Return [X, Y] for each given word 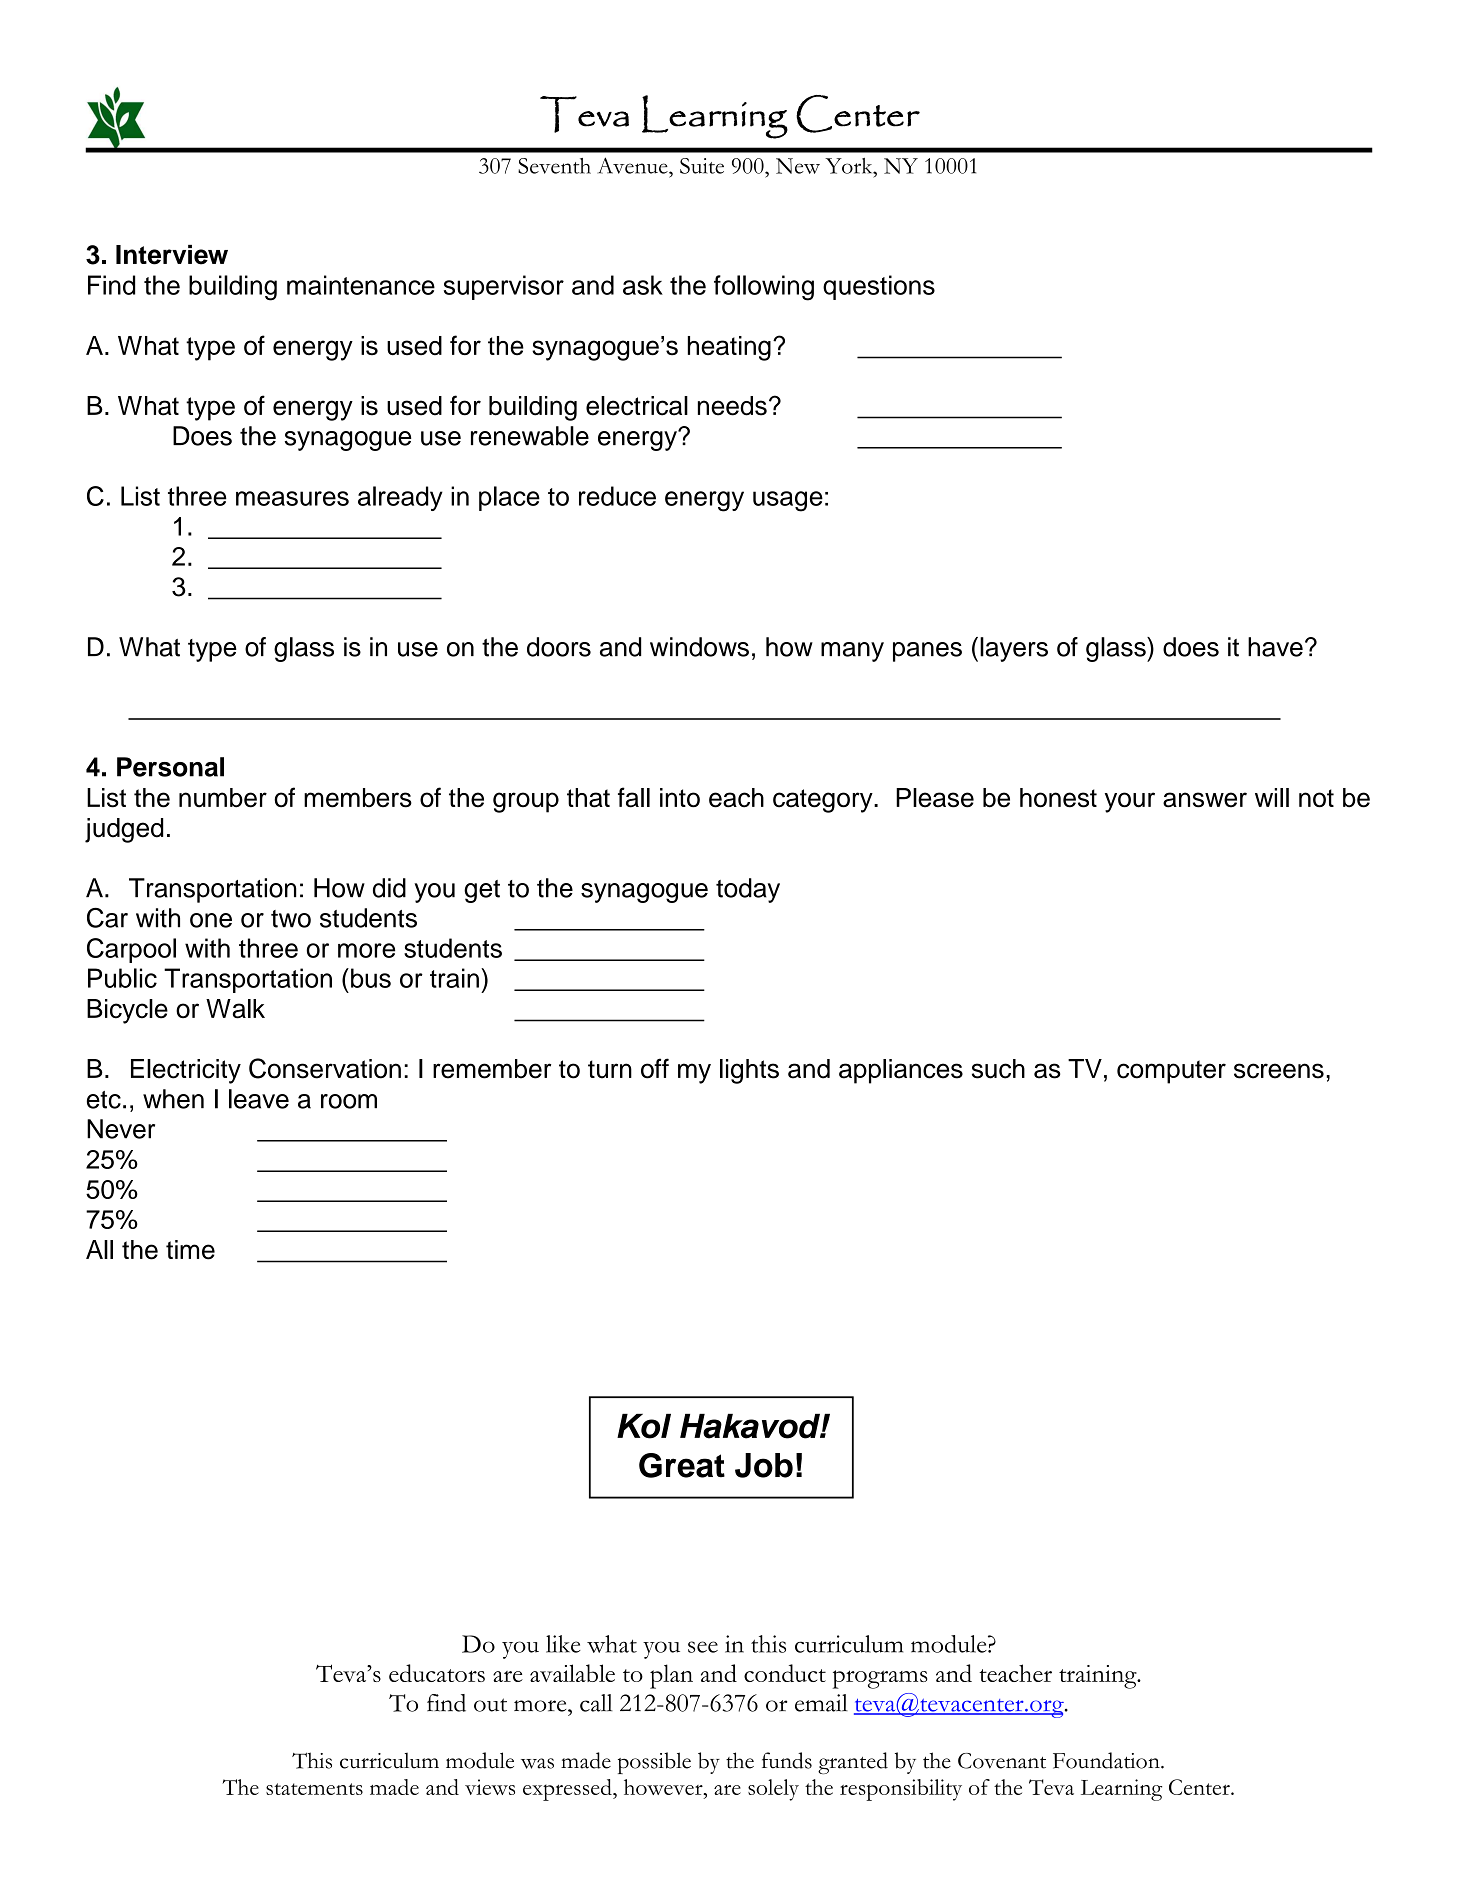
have [1275, 647]
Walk [235, 1009]
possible [654, 1763]
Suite [702, 166]
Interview [172, 255]
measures [292, 498]
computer [1171, 1072]
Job [764, 1465]
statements [314, 1789]
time [190, 1250]
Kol [644, 1426]
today [748, 890]
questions [879, 287]
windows [699, 647]
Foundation [1107, 1760]
